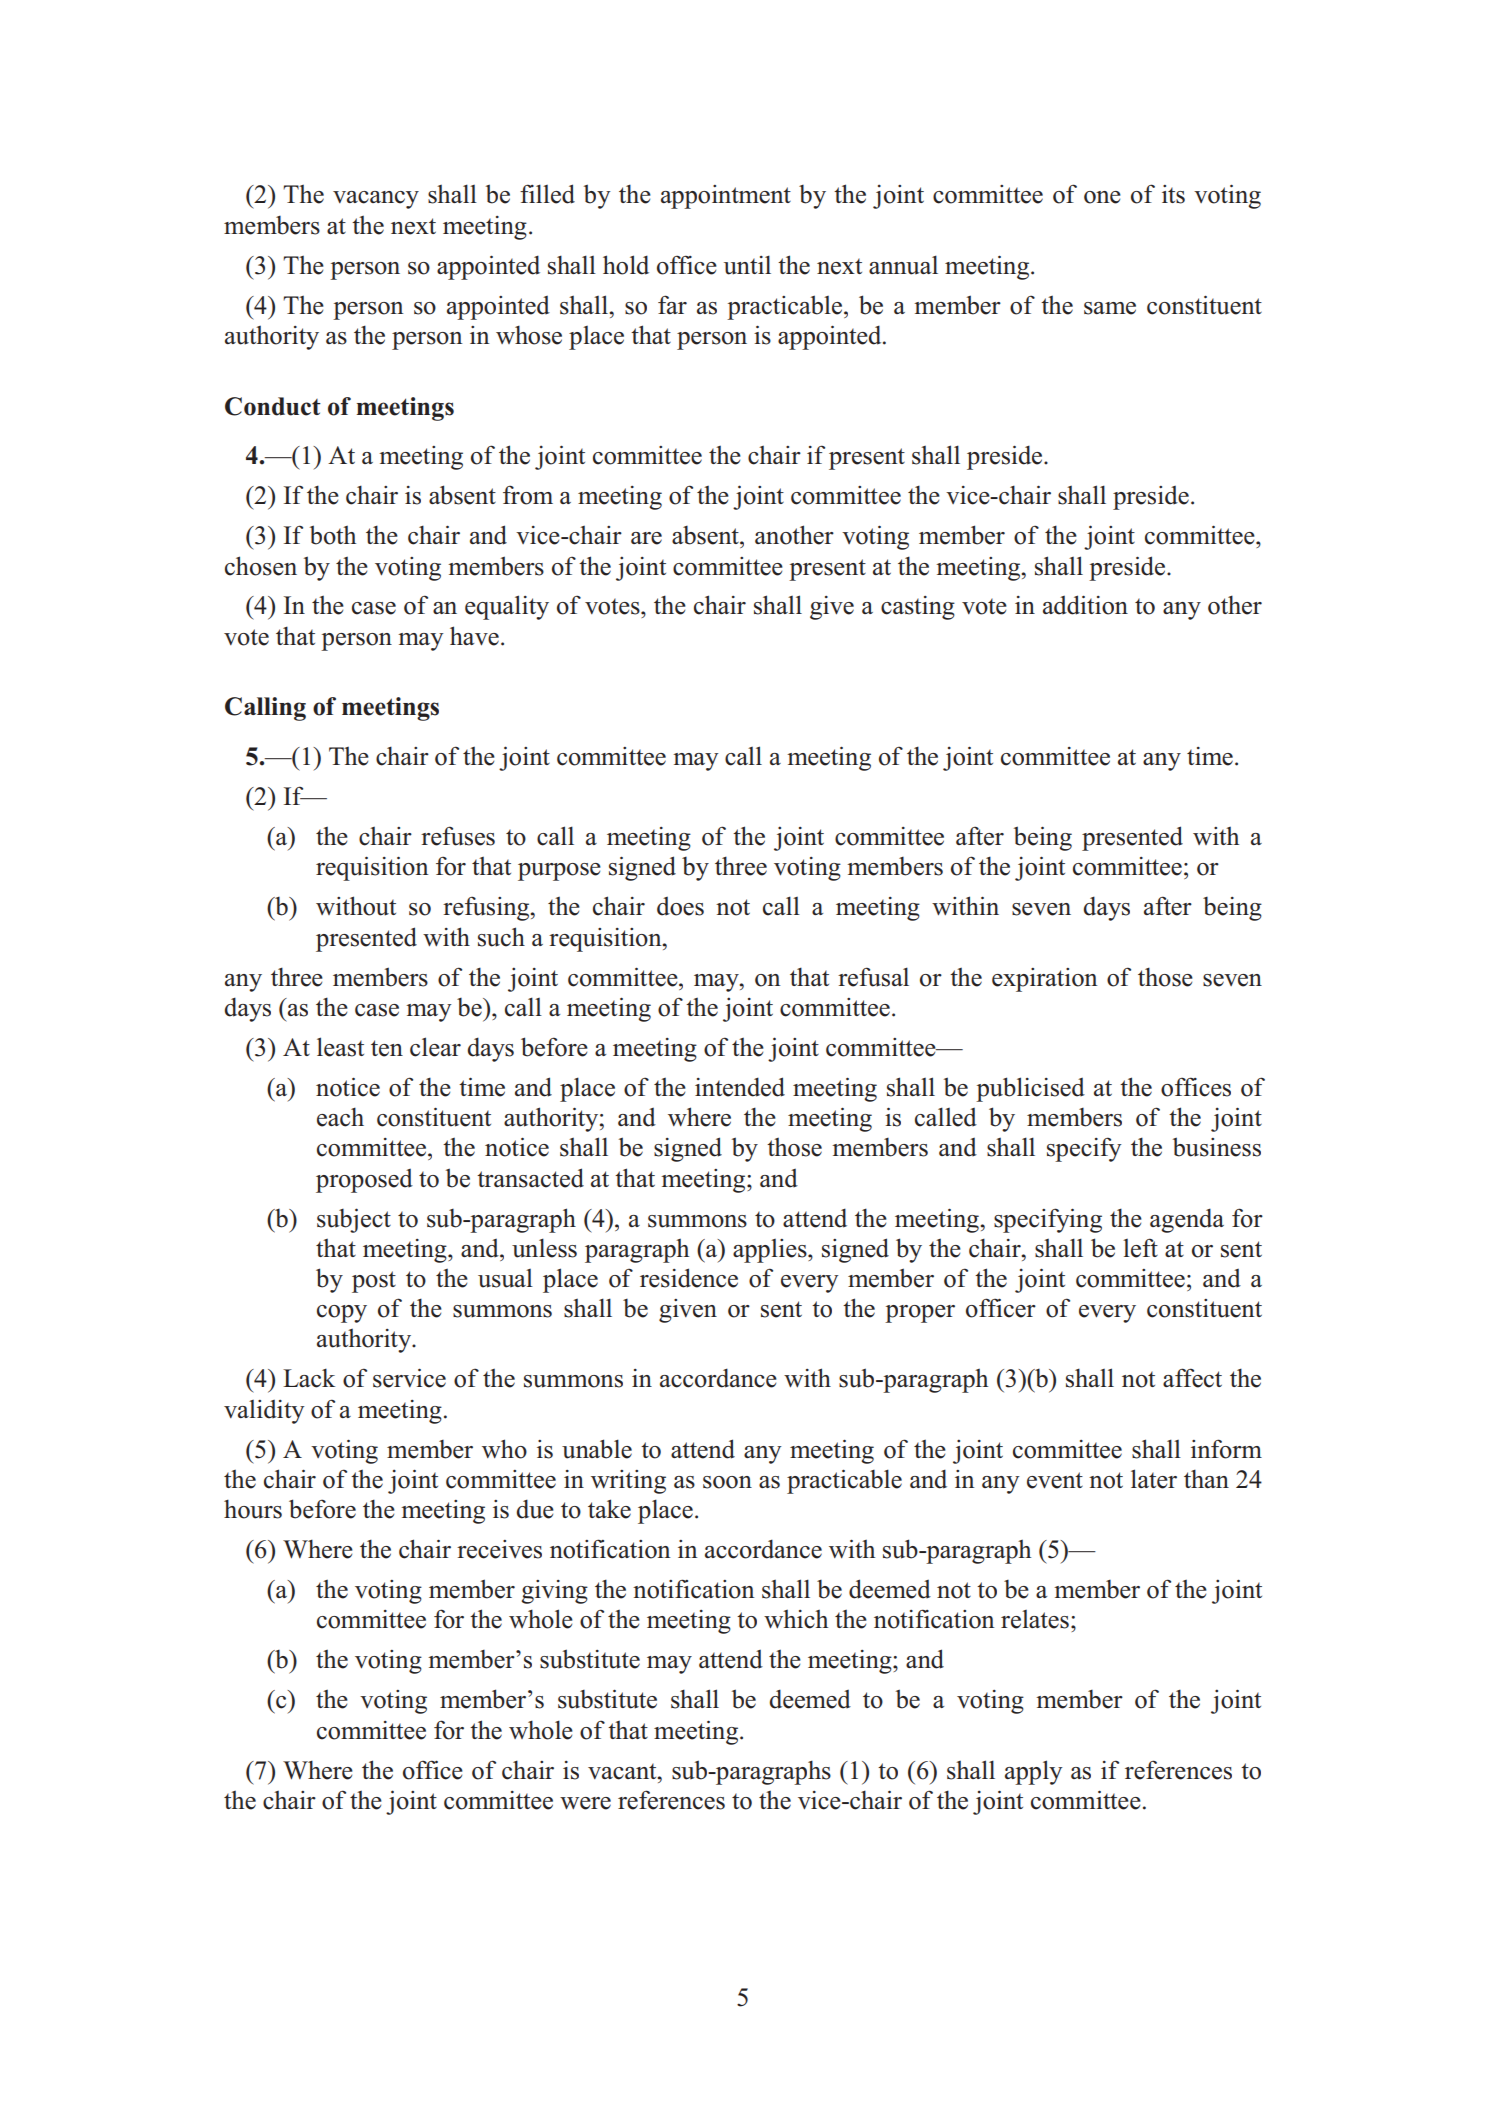 This screenshot has width=1485, height=2102. What do you see at coordinates (747, 265) in the screenshot?
I see `until` at bounding box center [747, 265].
